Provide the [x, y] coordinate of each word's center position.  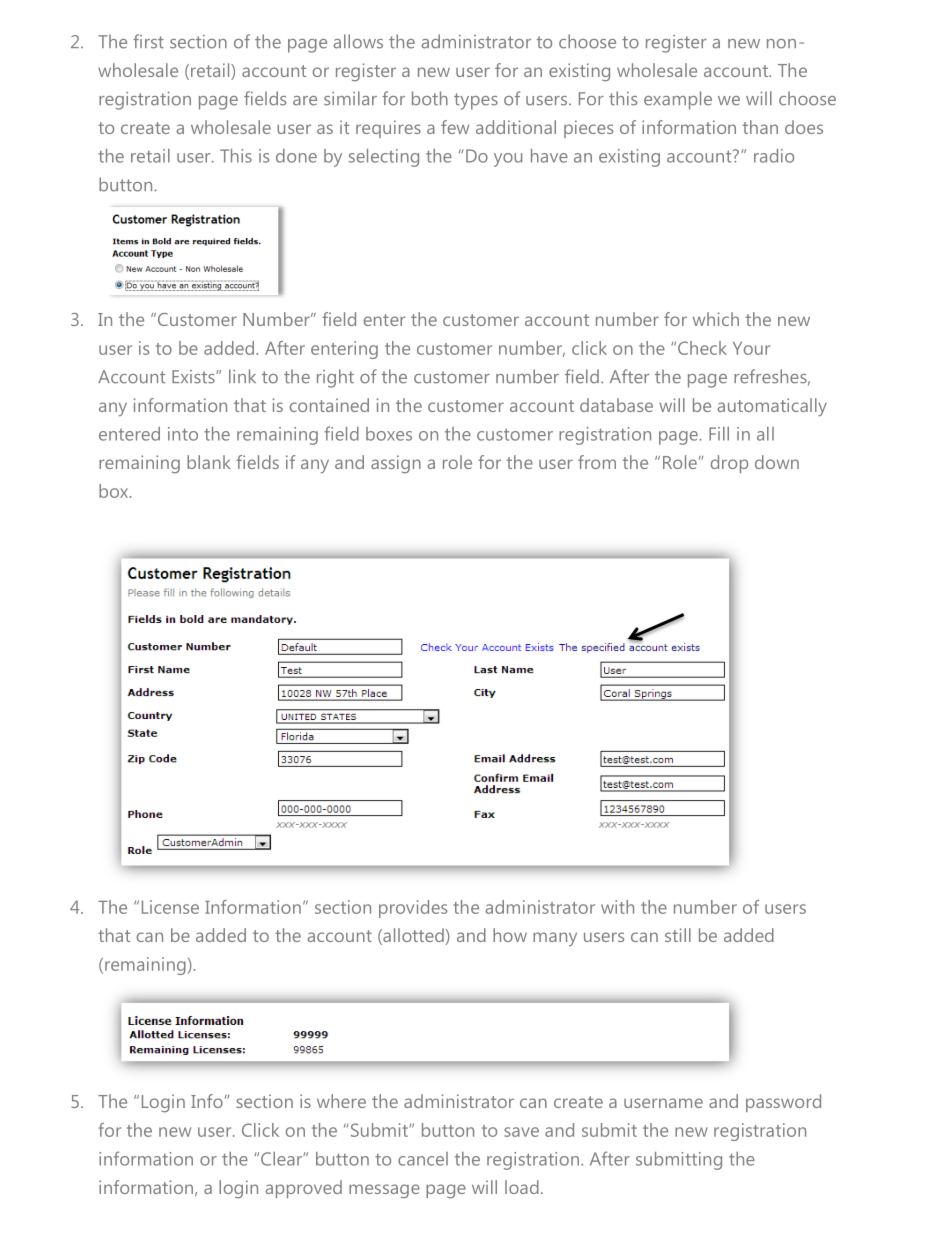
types [476, 101]
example [678, 100]
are [305, 101]
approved [303, 1189]
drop [729, 464]
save [521, 1132]
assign [396, 464]
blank [209, 462]
